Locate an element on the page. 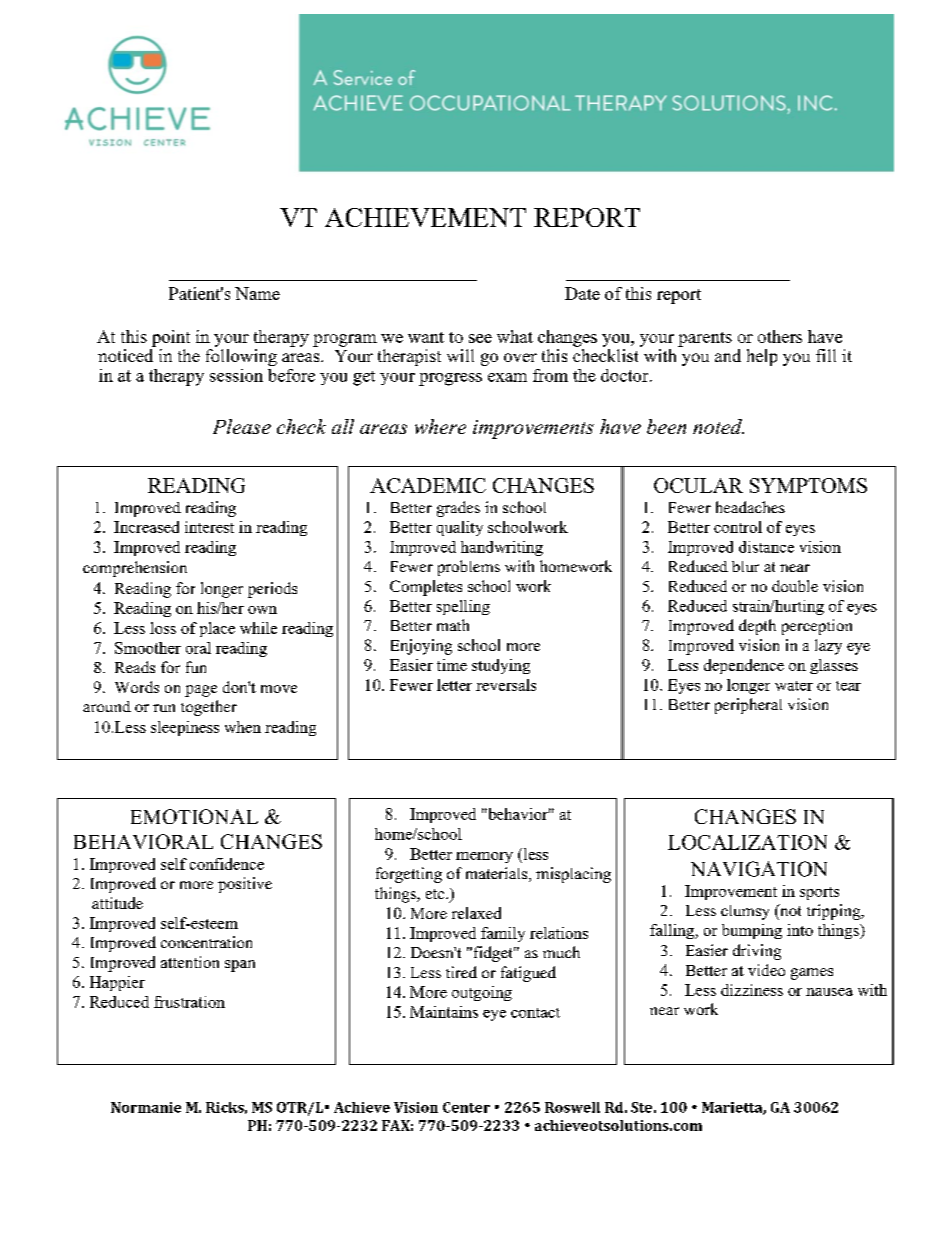 The image size is (952, 1233). see is located at coordinates (480, 338).
